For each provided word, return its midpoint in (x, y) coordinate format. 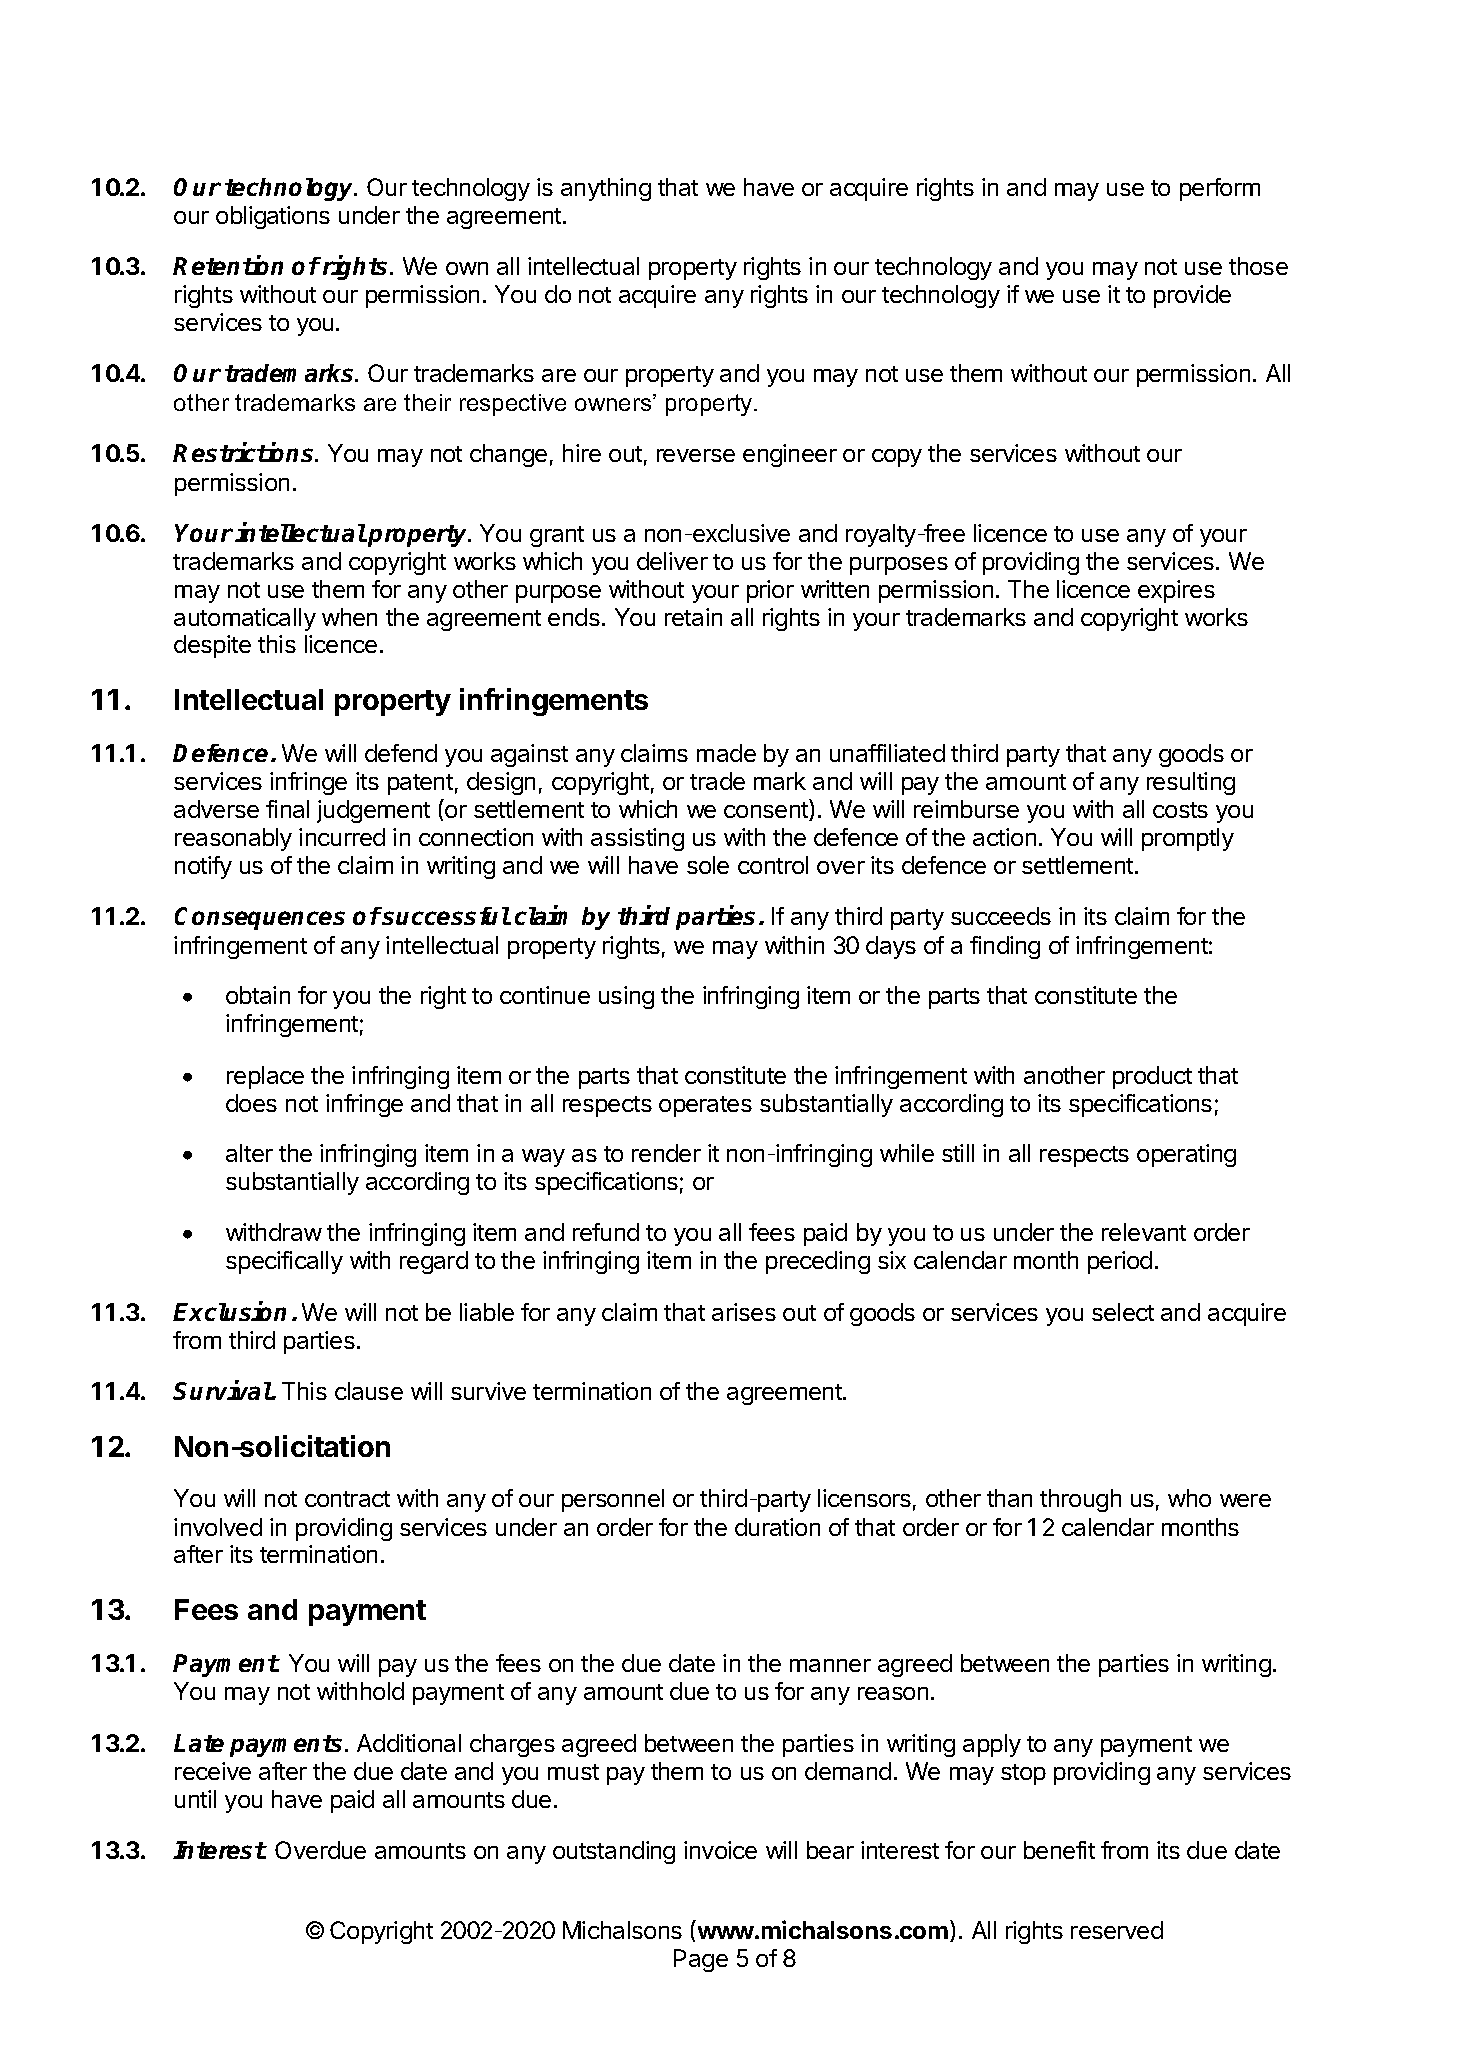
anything (606, 189)
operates (705, 1106)
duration (777, 1527)
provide (1192, 296)
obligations (273, 217)
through (1080, 1500)
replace (265, 1077)
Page (701, 1960)
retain (693, 617)
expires (1176, 591)
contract (347, 1499)
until (195, 1799)
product (1152, 1077)
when (349, 617)
